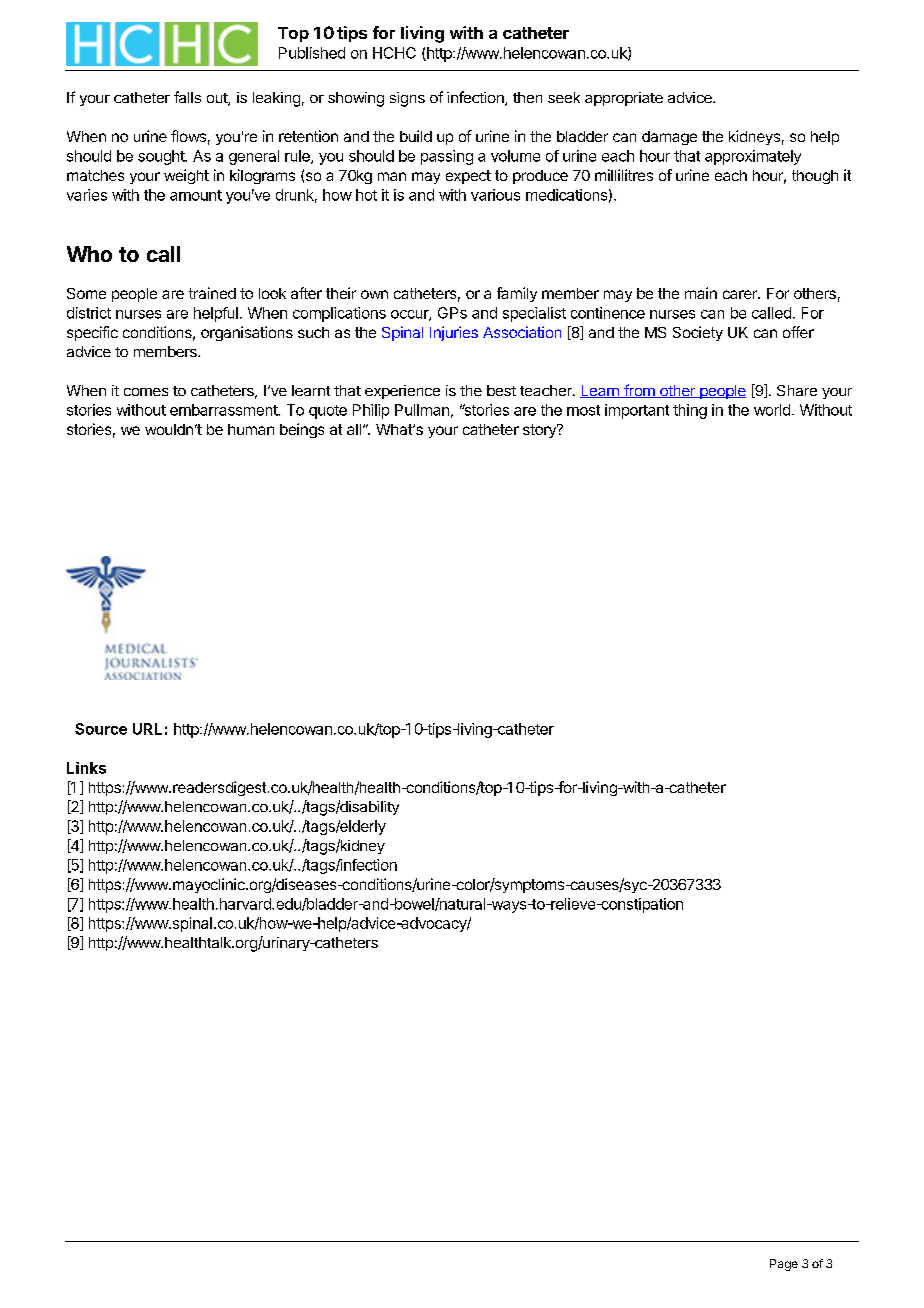 The height and width of the image is (1308, 924). I want to click on signs, so click(407, 99).
